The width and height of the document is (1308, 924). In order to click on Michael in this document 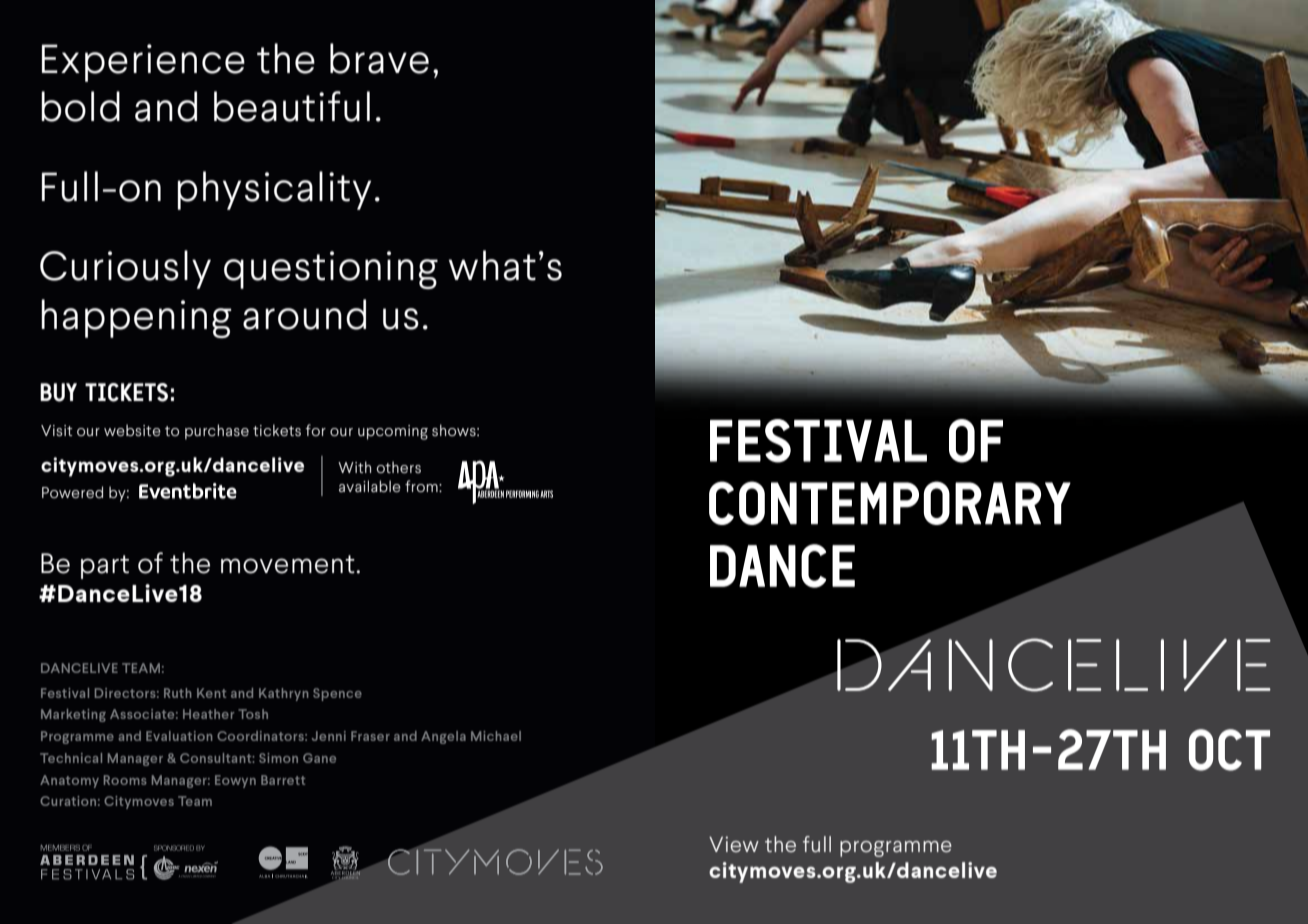, I will do `click(496, 736)`.
